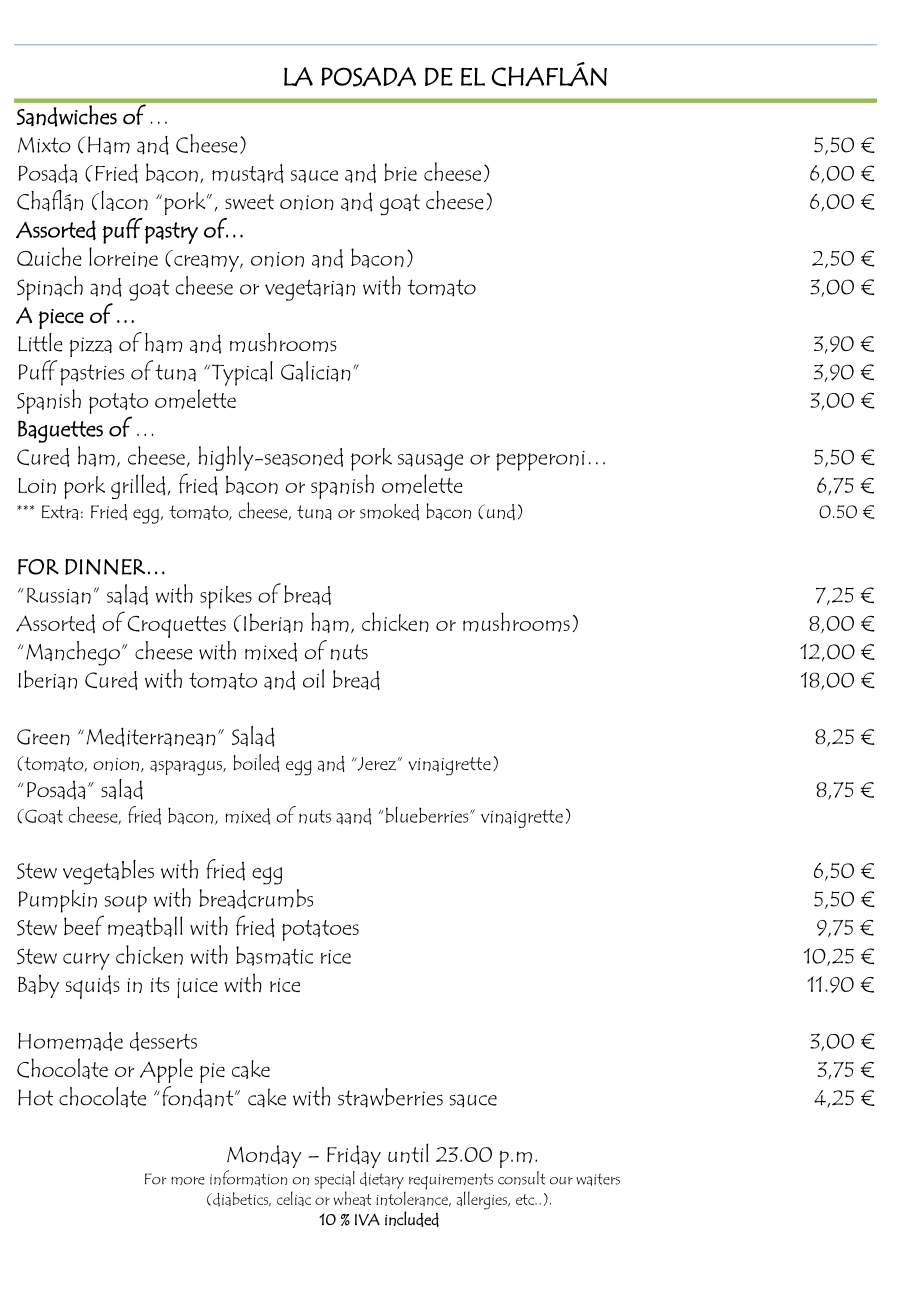 The image size is (924, 1308). Describe the element at coordinates (188, 1180) in the image. I see `more` at that location.
